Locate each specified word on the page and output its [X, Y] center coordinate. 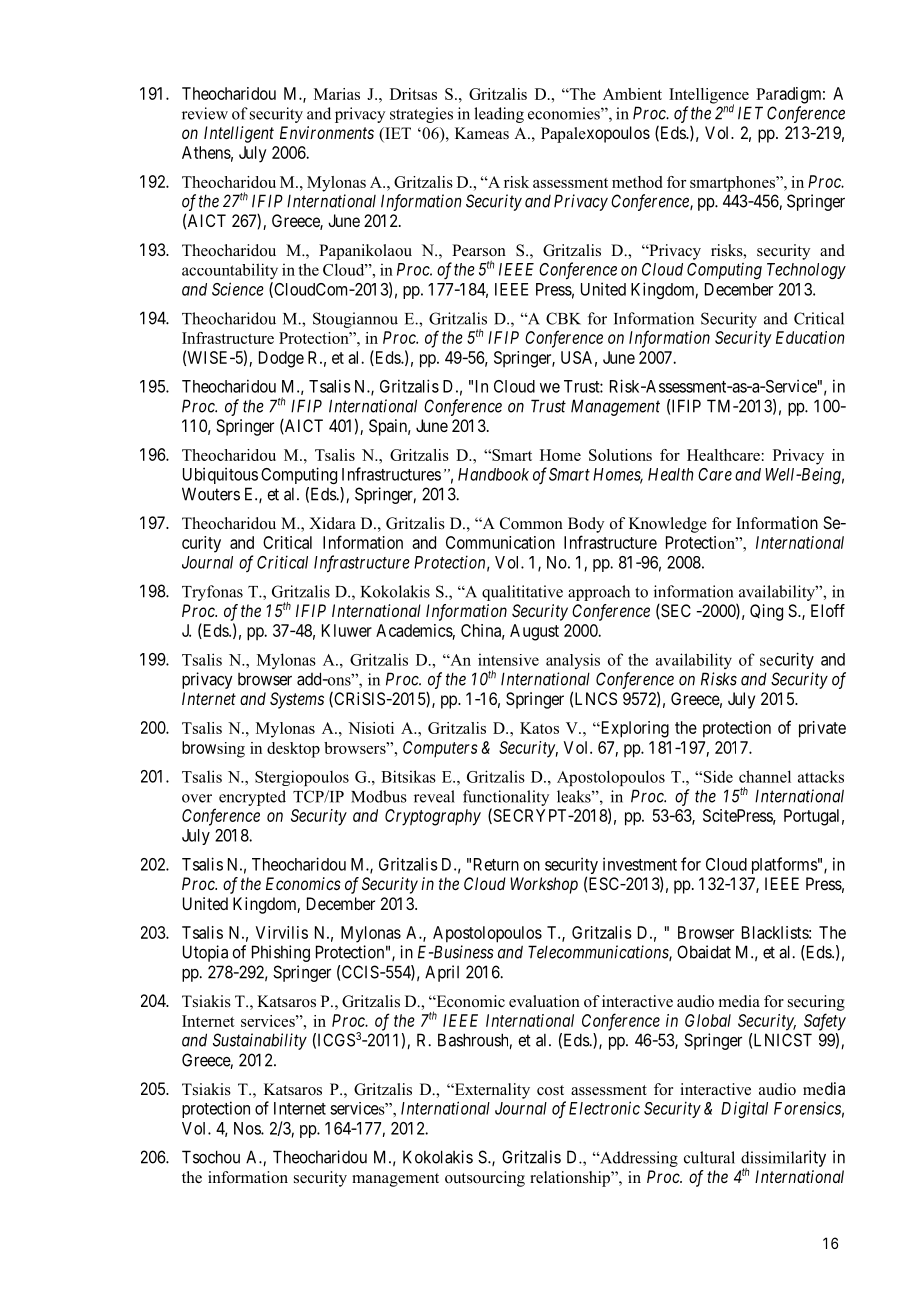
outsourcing [485, 1179]
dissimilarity [783, 1159]
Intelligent [239, 134]
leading [499, 115]
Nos [248, 1128]
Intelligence [709, 97]
